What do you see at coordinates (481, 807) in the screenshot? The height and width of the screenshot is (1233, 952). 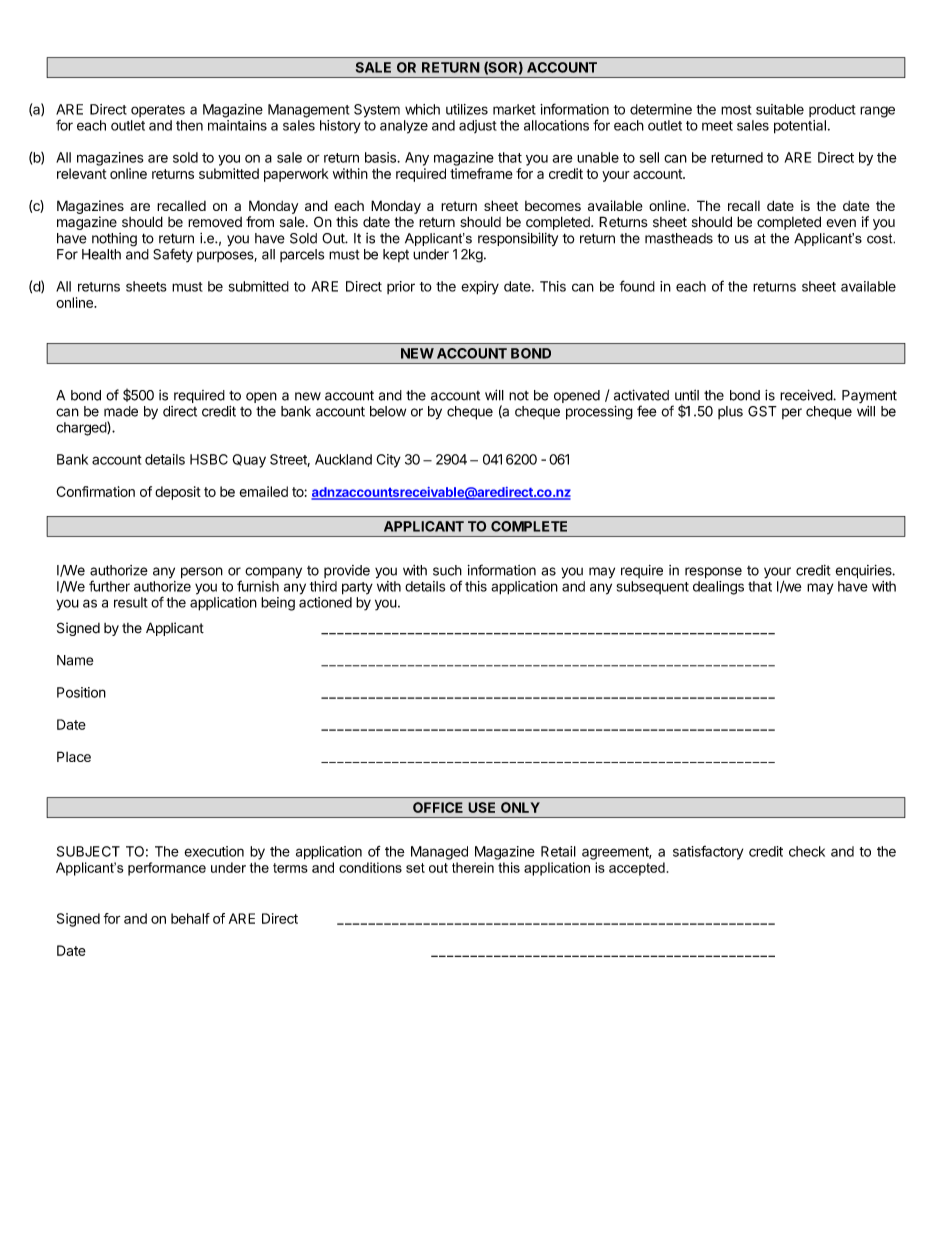 I see `USE` at bounding box center [481, 807].
